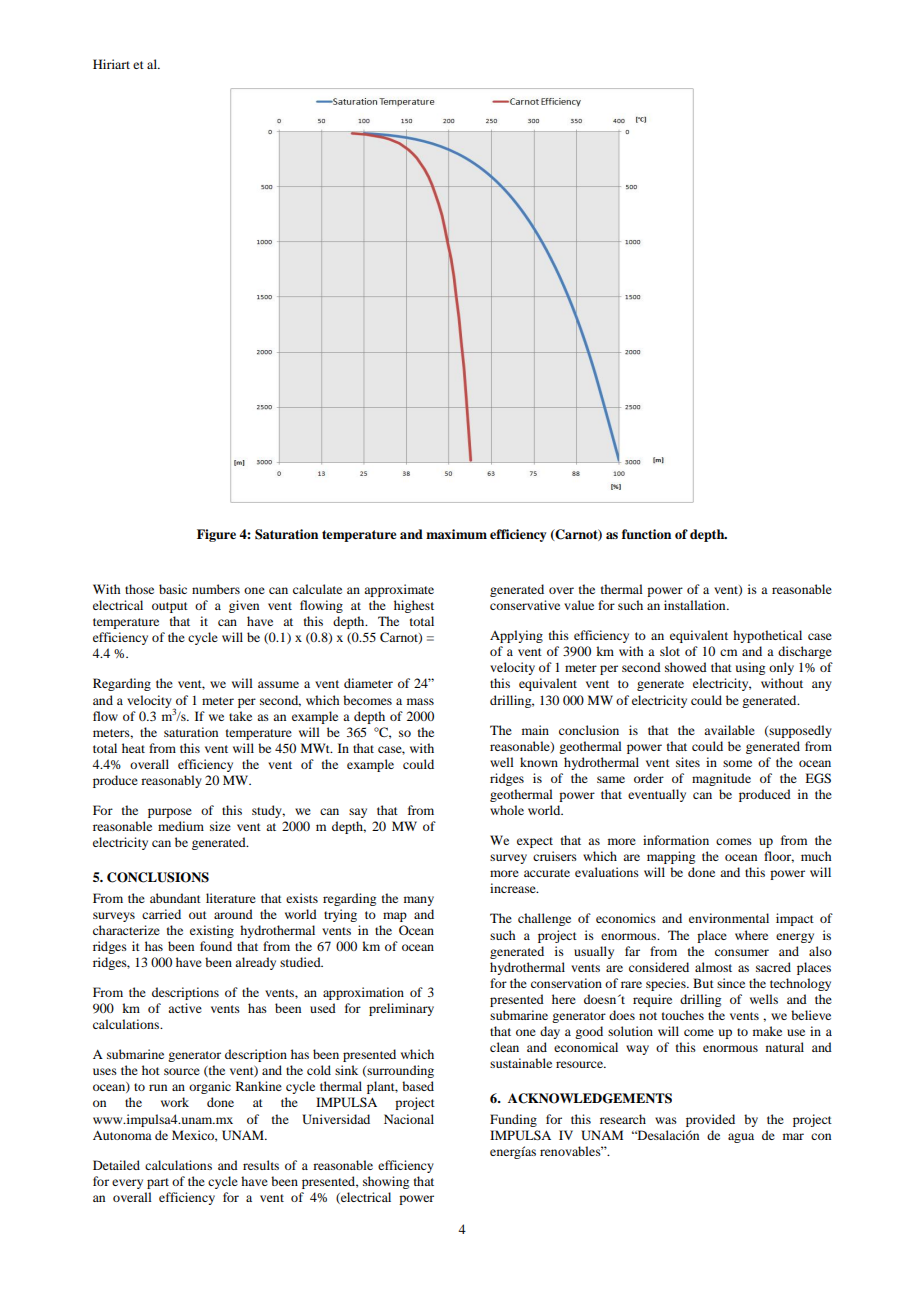 This screenshot has width=924, height=1308. I want to click on some, so click(737, 763).
